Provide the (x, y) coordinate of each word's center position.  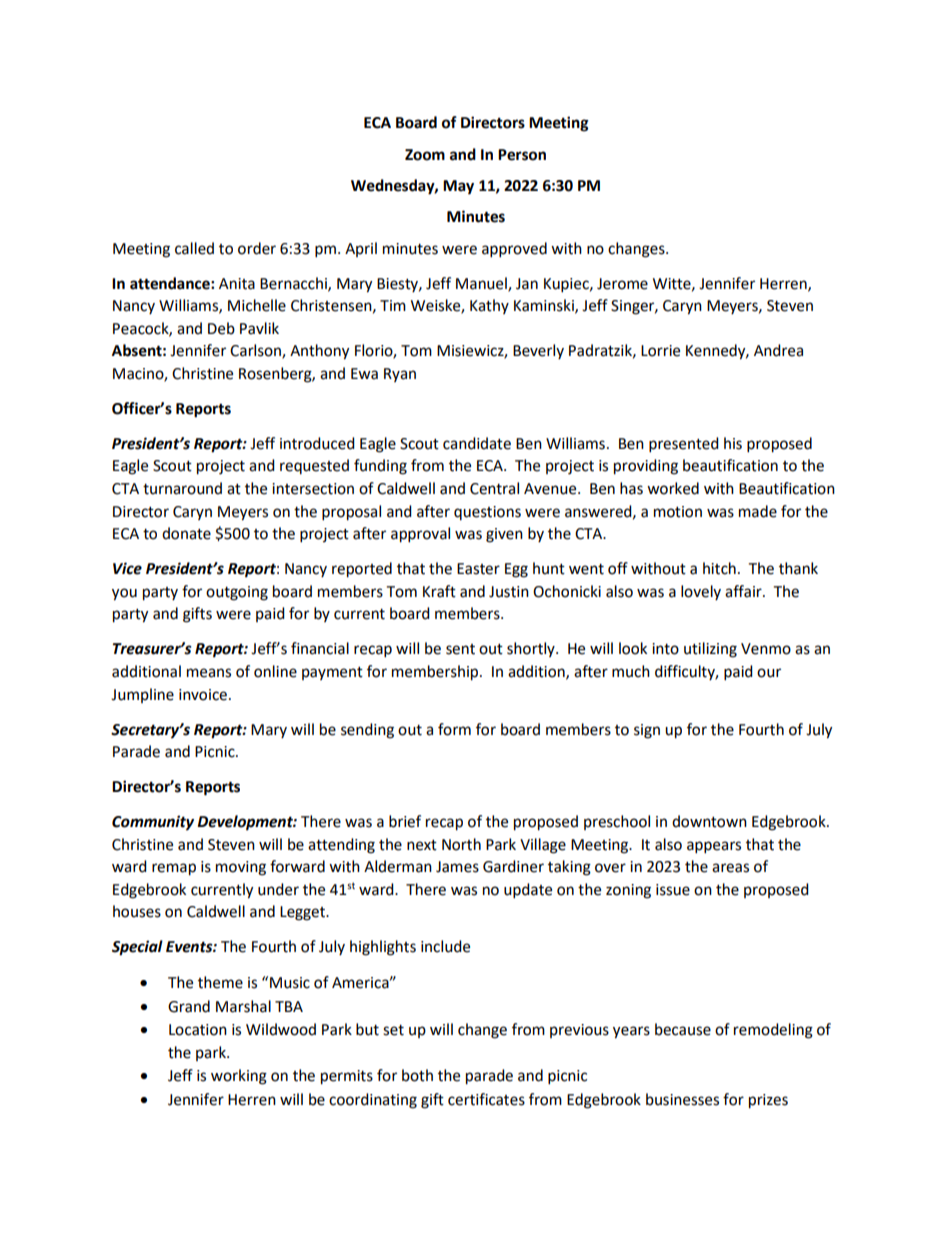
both (417, 1075)
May (458, 187)
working (239, 1077)
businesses (682, 1099)
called (194, 248)
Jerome (622, 284)
